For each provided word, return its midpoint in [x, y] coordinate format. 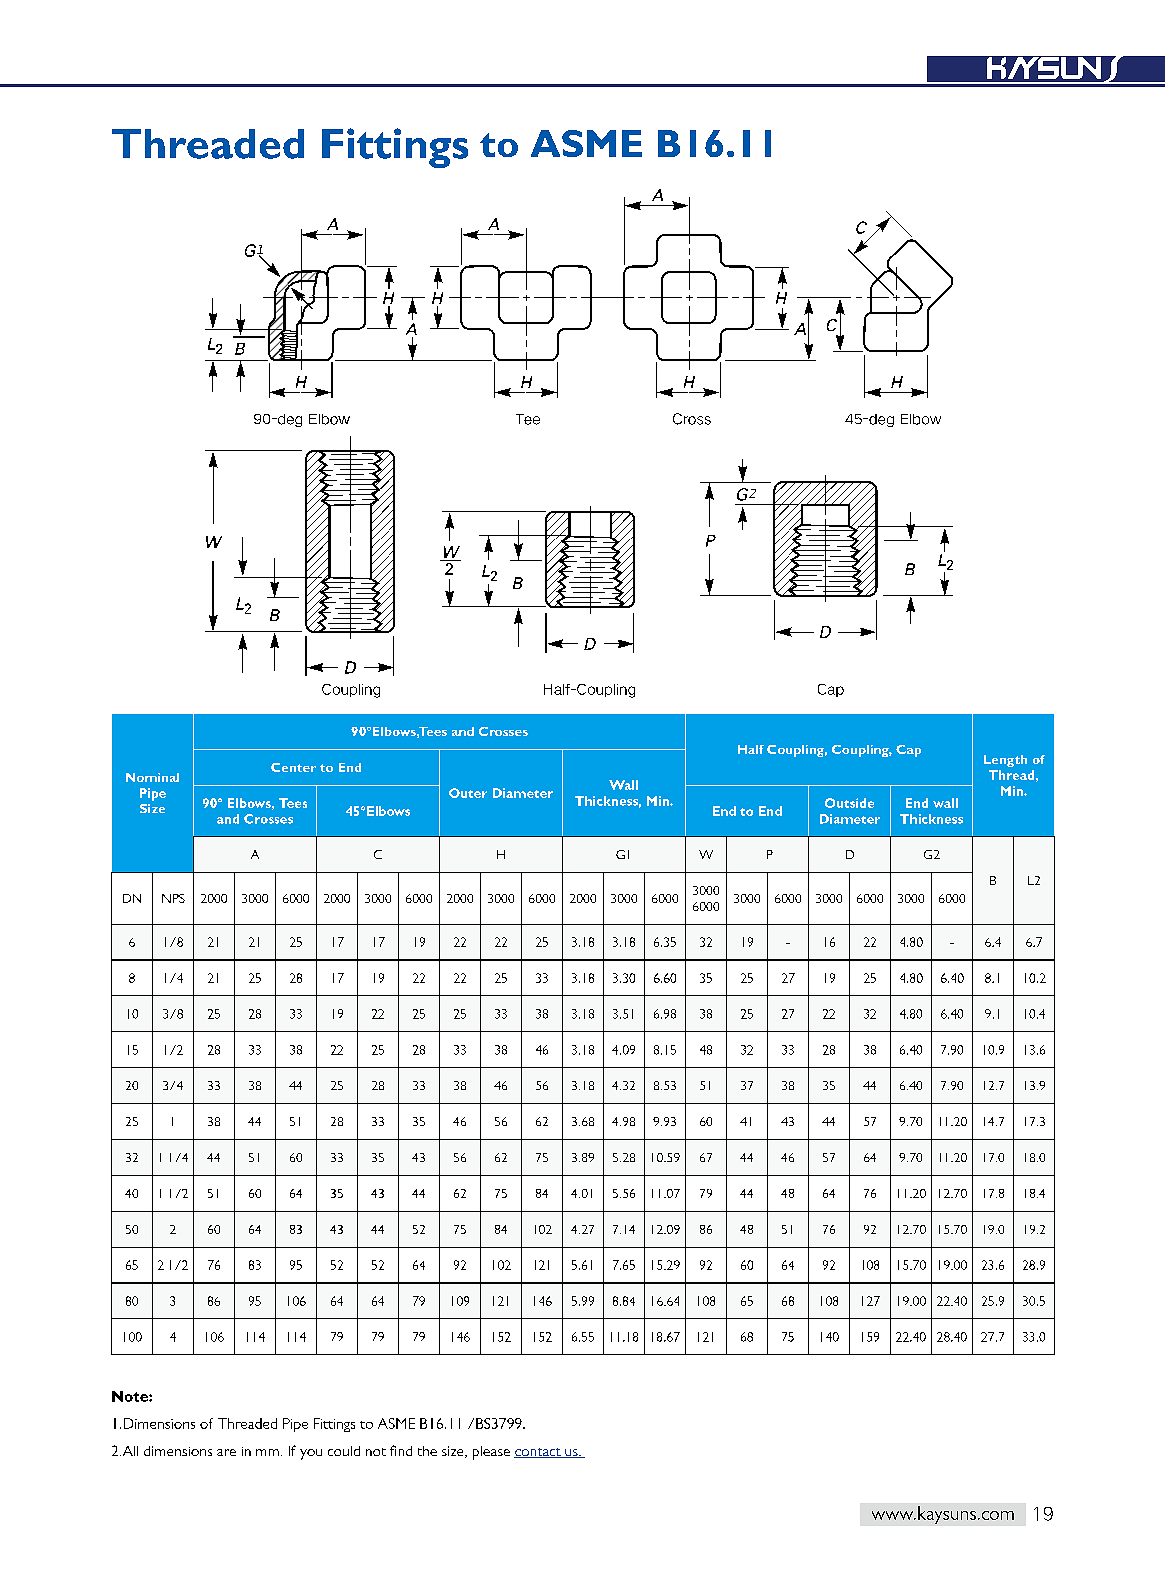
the [427, 1451]
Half [751, 749]
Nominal [152, 777]
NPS [173, 898]
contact [538, 1453]
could [344, 1451]
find [401, 1450]
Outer [468, 793]
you [311, 1454]
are [226, 1452]
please [491, 1453]
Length [1005, 761]
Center [293, 767]
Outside [849, 803]
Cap [908, 751]
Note [131, 1396]
